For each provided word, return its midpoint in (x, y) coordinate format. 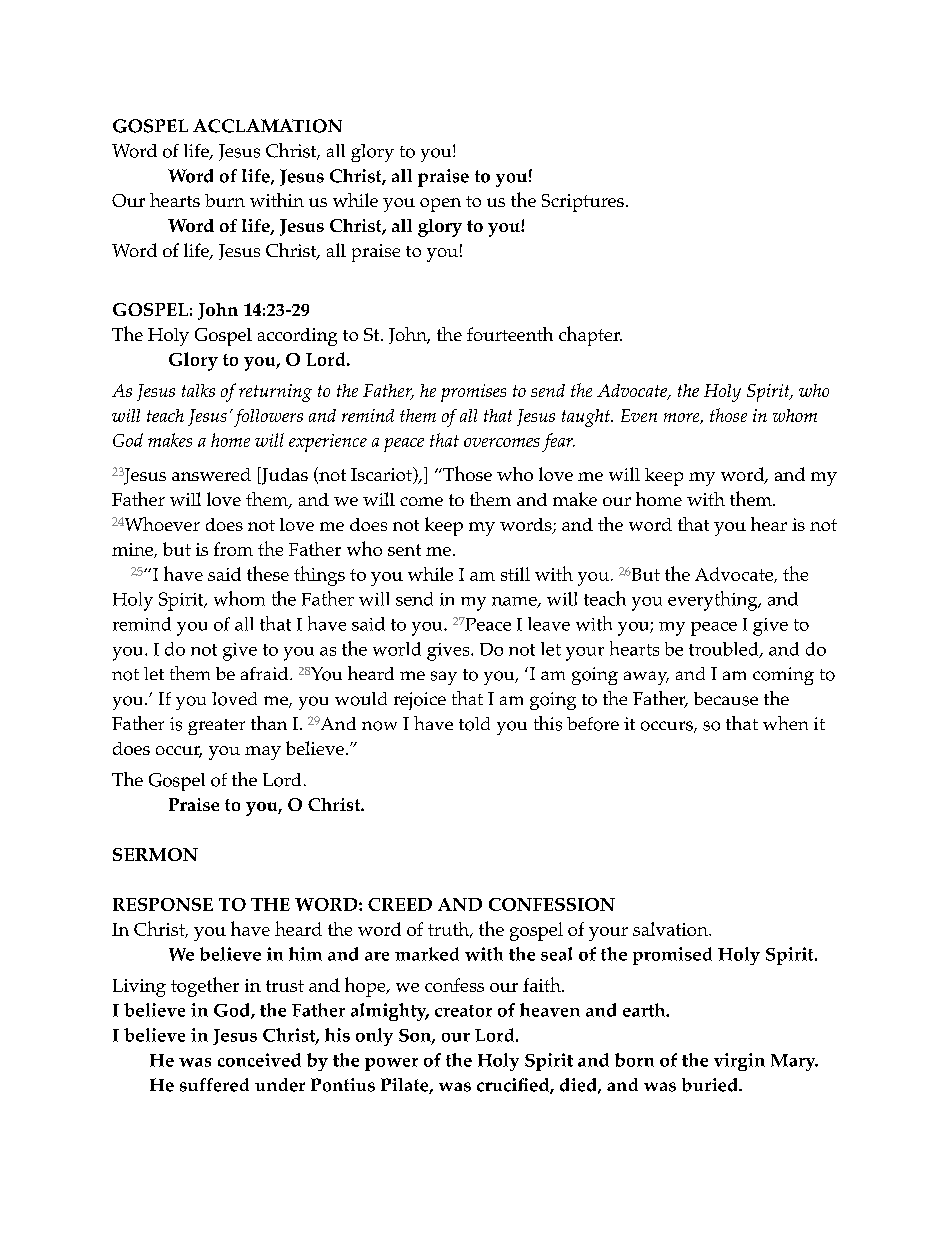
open (440, 205)
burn (225, 200)
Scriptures (583, 203)
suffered (214, 1085)
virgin (739, 1062)
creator (463, 1011)
